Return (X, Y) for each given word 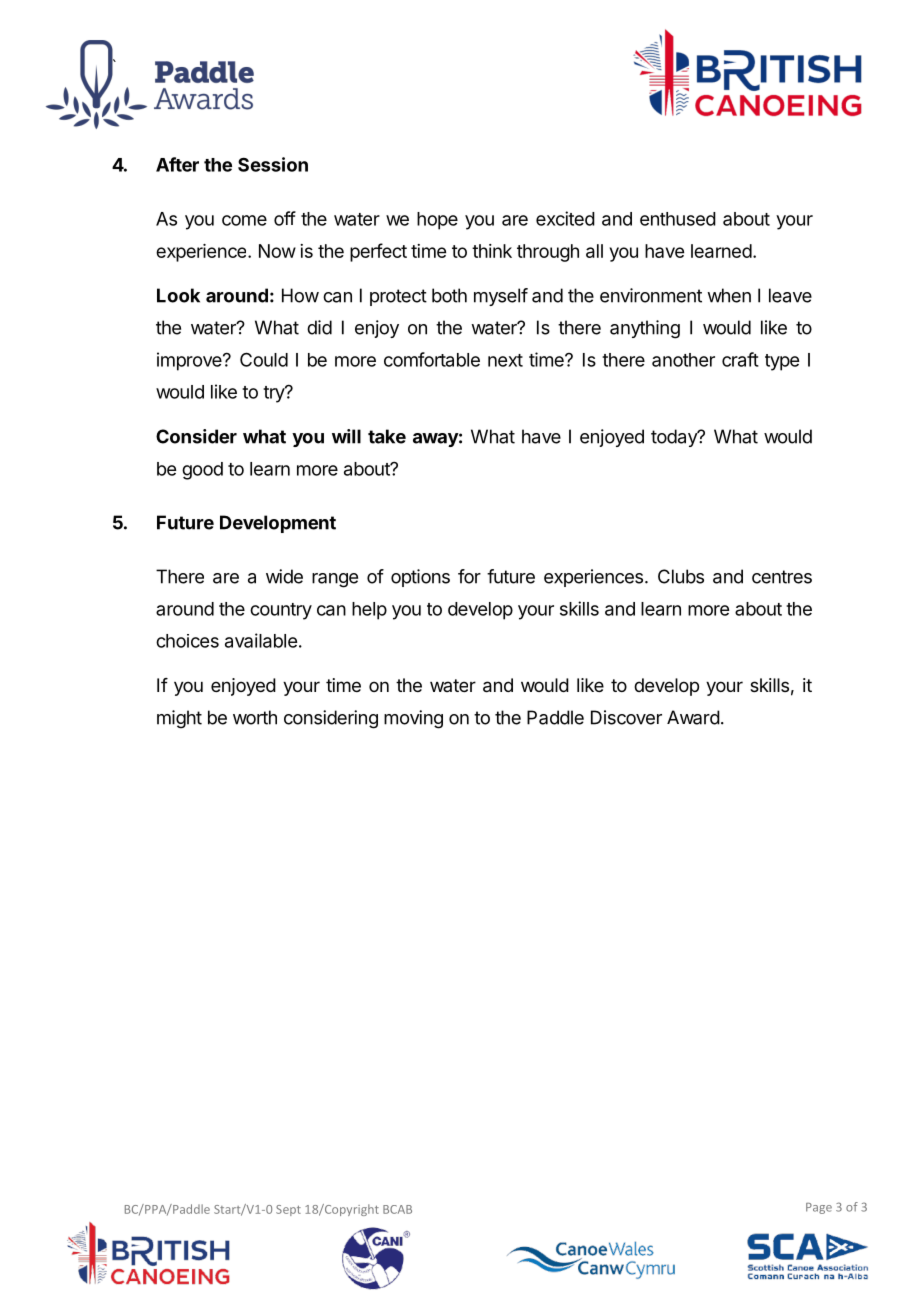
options (420, 578)
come (244, 220)
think (492, 251)
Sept (288, 1210)
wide (284, 576)
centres (782, 577)
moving (413, 719)
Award (693, 717)
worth (255, 717)
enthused (678, 219)
